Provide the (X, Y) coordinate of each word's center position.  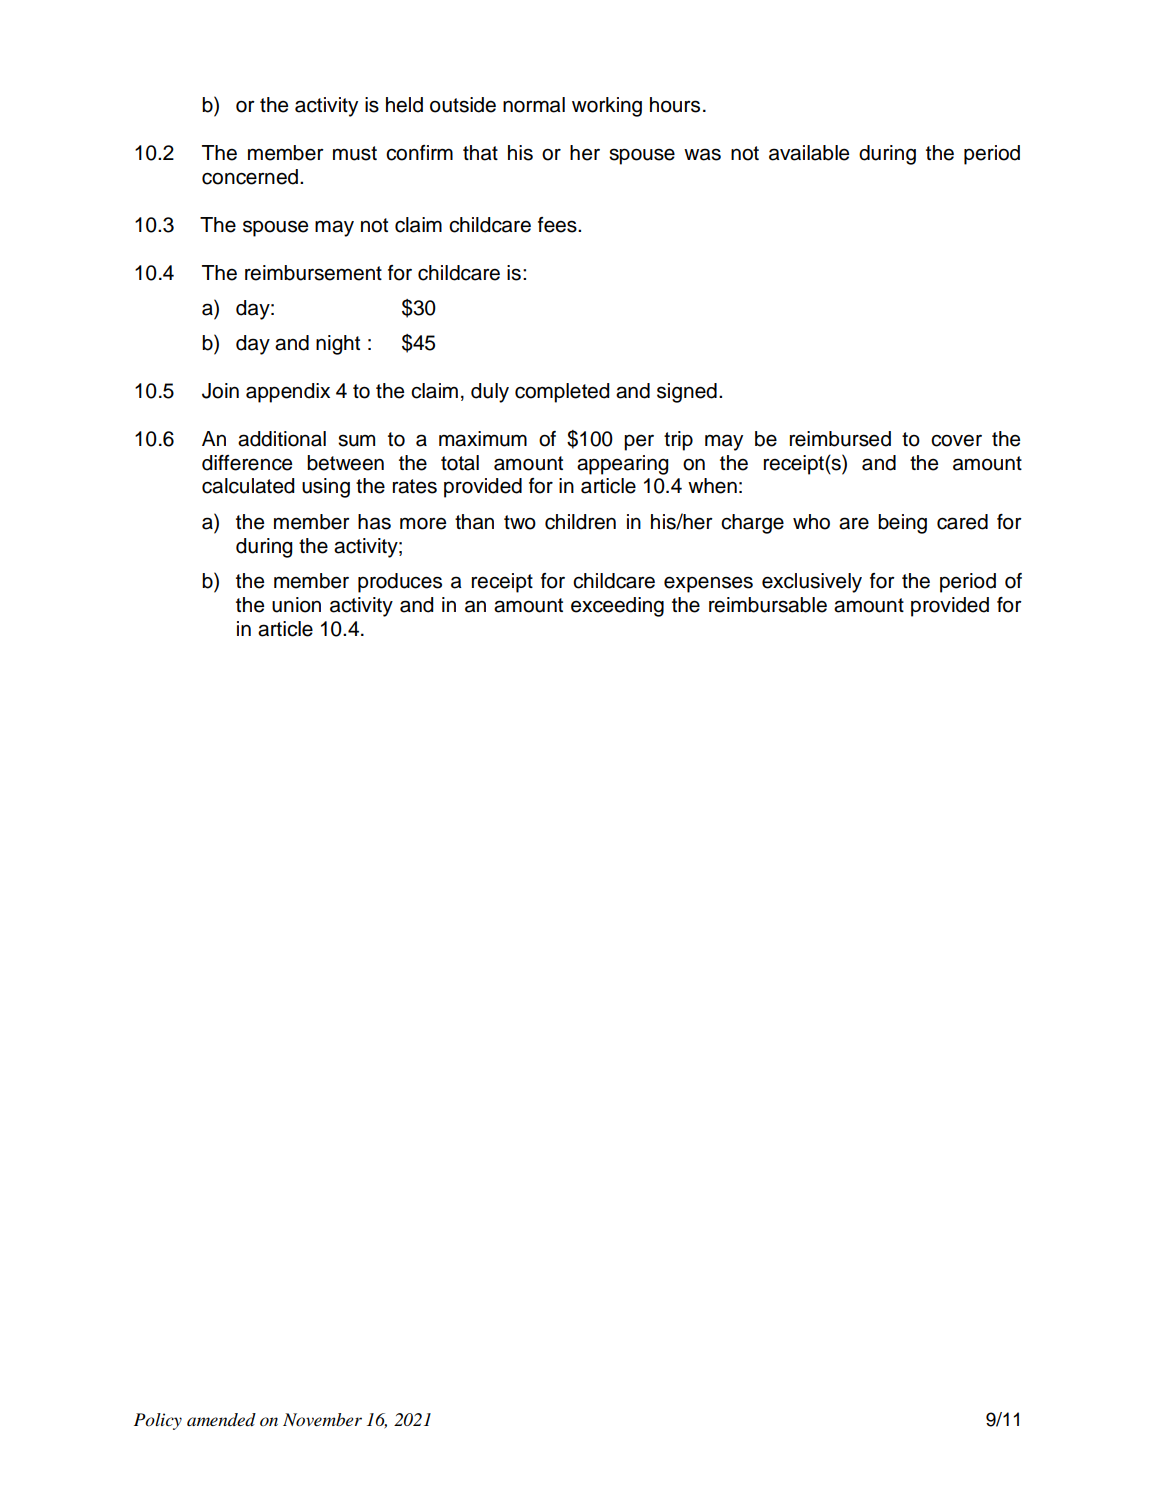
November (322, 1420)
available (809, 153)
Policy (158, 1421)
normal (534, 105)
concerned (250, 177)
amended (221, 1420)
